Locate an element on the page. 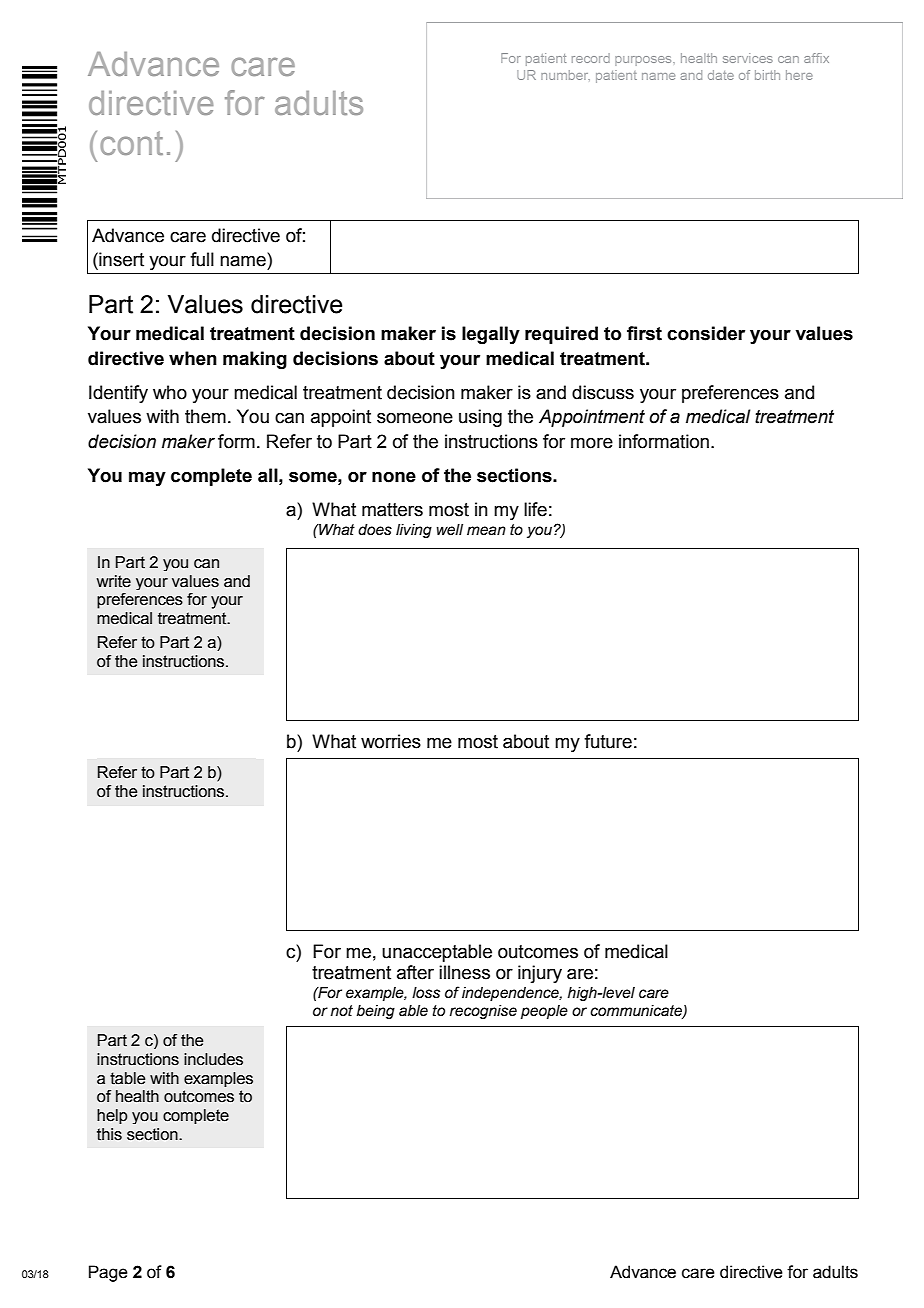 The image size is (924, 1308). cont is located at coordinates (131, 143).
